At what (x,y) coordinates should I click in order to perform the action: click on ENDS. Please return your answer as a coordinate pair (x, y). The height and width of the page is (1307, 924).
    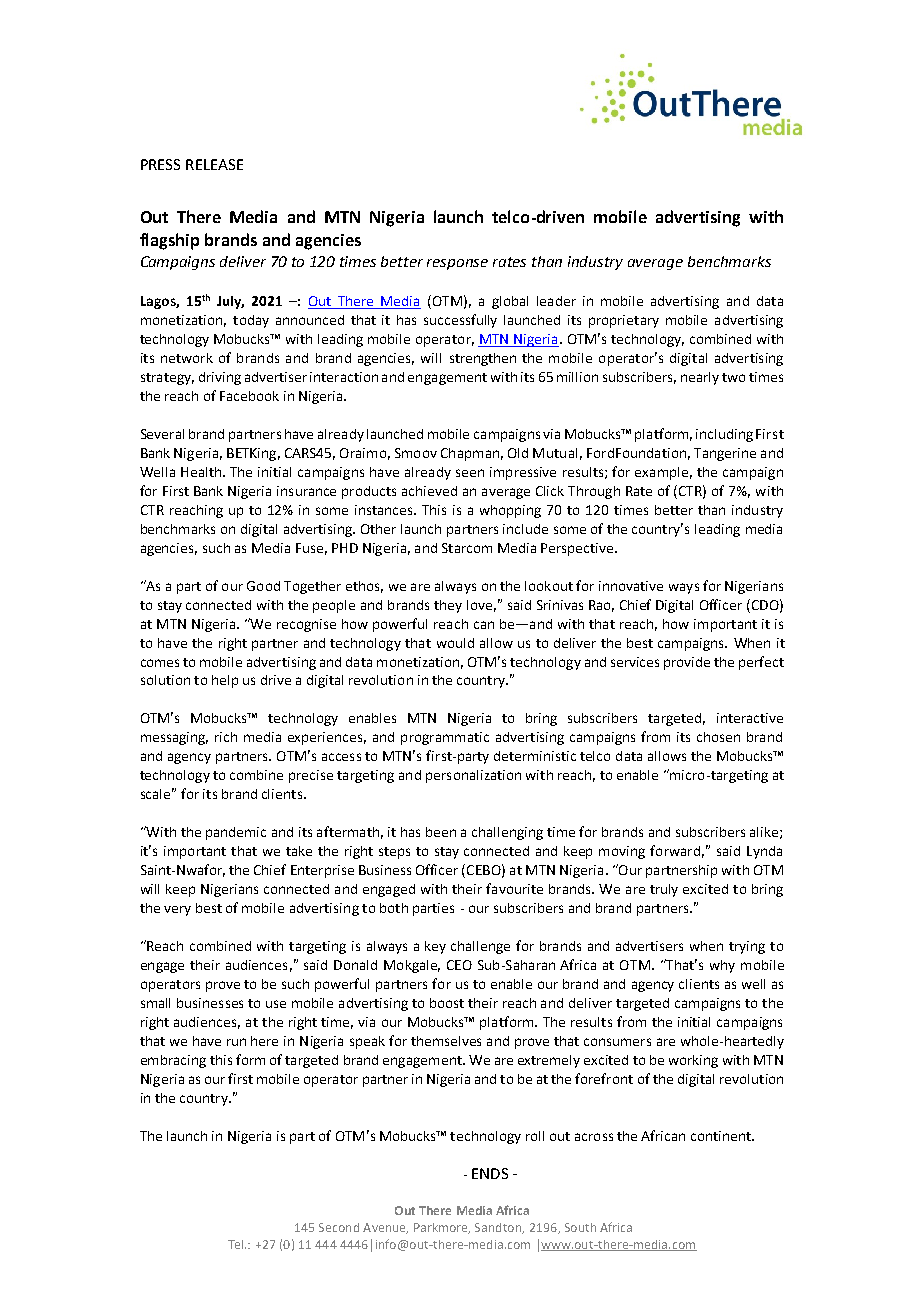
    Looking at the image, I should click on (490, 1173).
